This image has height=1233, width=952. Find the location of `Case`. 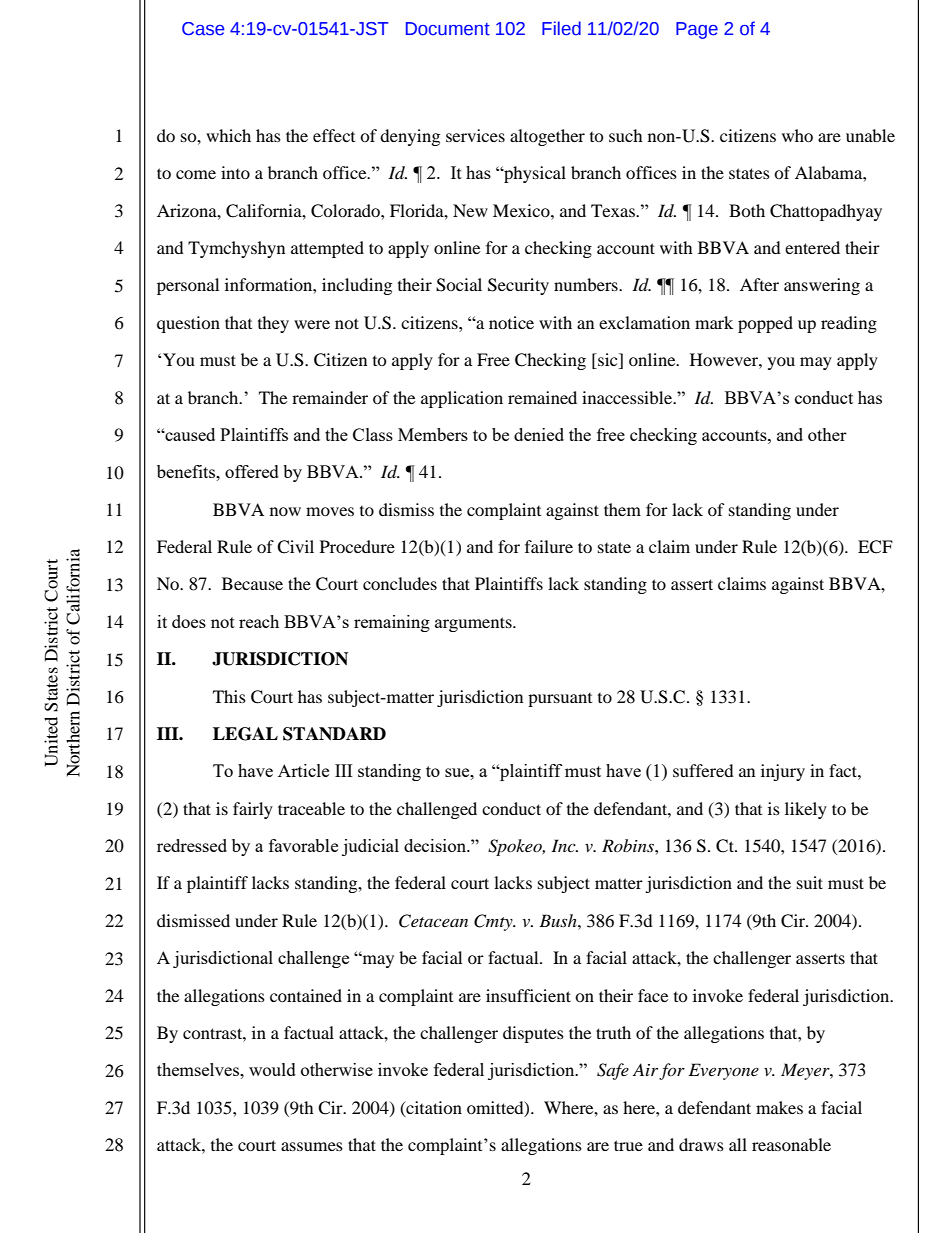

Case is located at coordinates (203, 29).
